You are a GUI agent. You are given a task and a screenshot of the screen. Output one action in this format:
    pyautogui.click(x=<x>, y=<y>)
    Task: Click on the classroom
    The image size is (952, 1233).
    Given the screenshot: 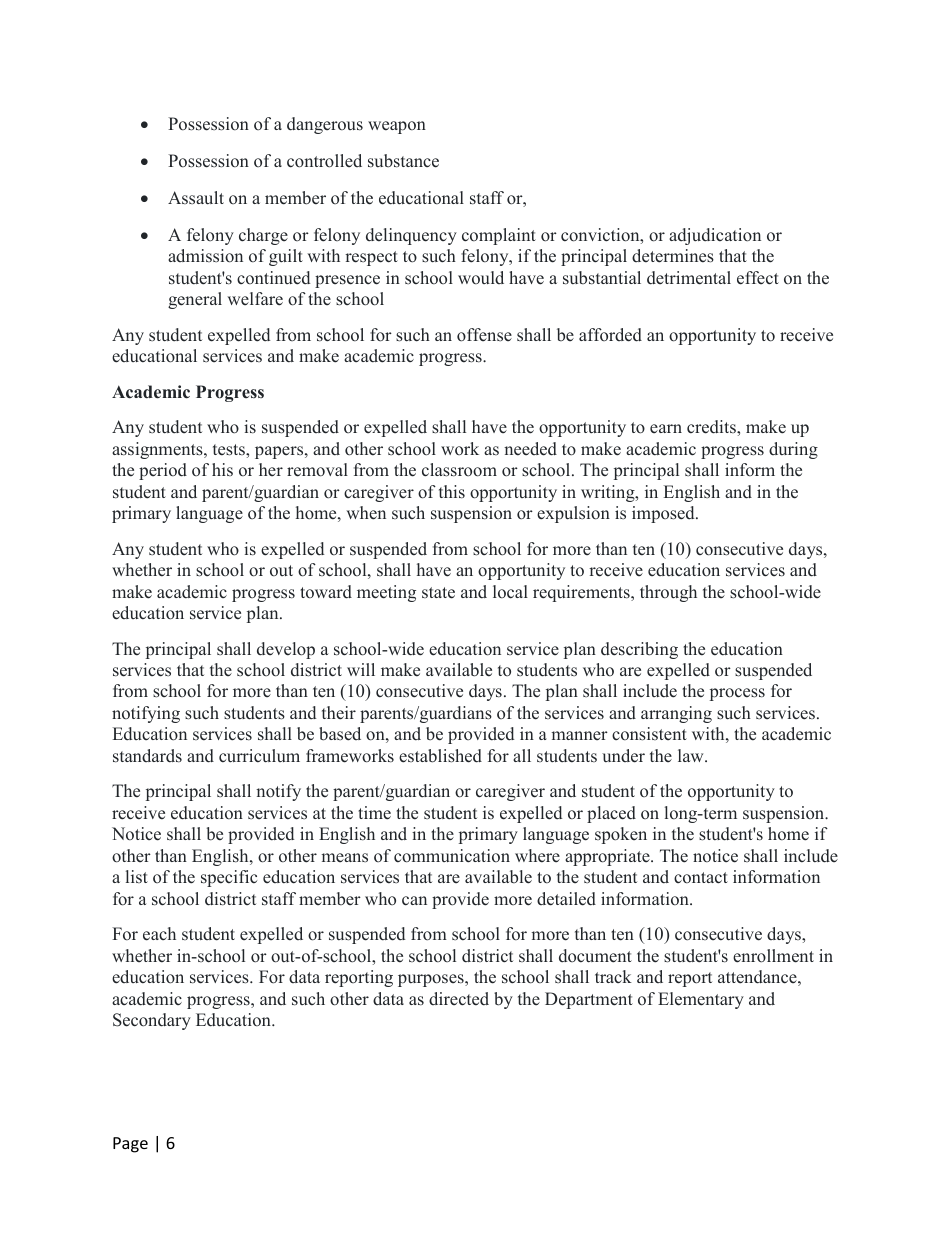 What is the action you would take?
    pyautogui.click(x=459, y=470)
